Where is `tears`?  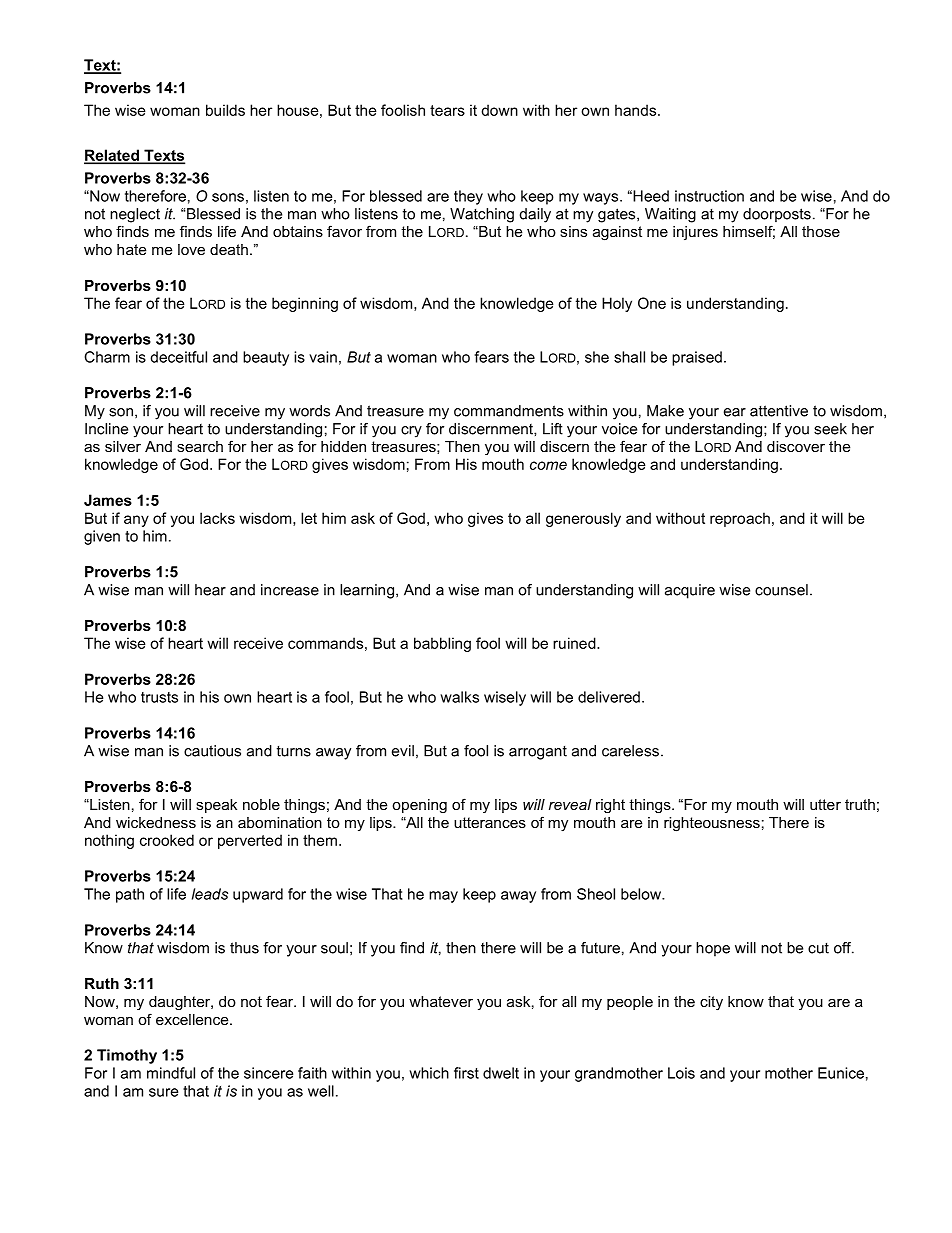
tears is located at coordinates (447, 110).
